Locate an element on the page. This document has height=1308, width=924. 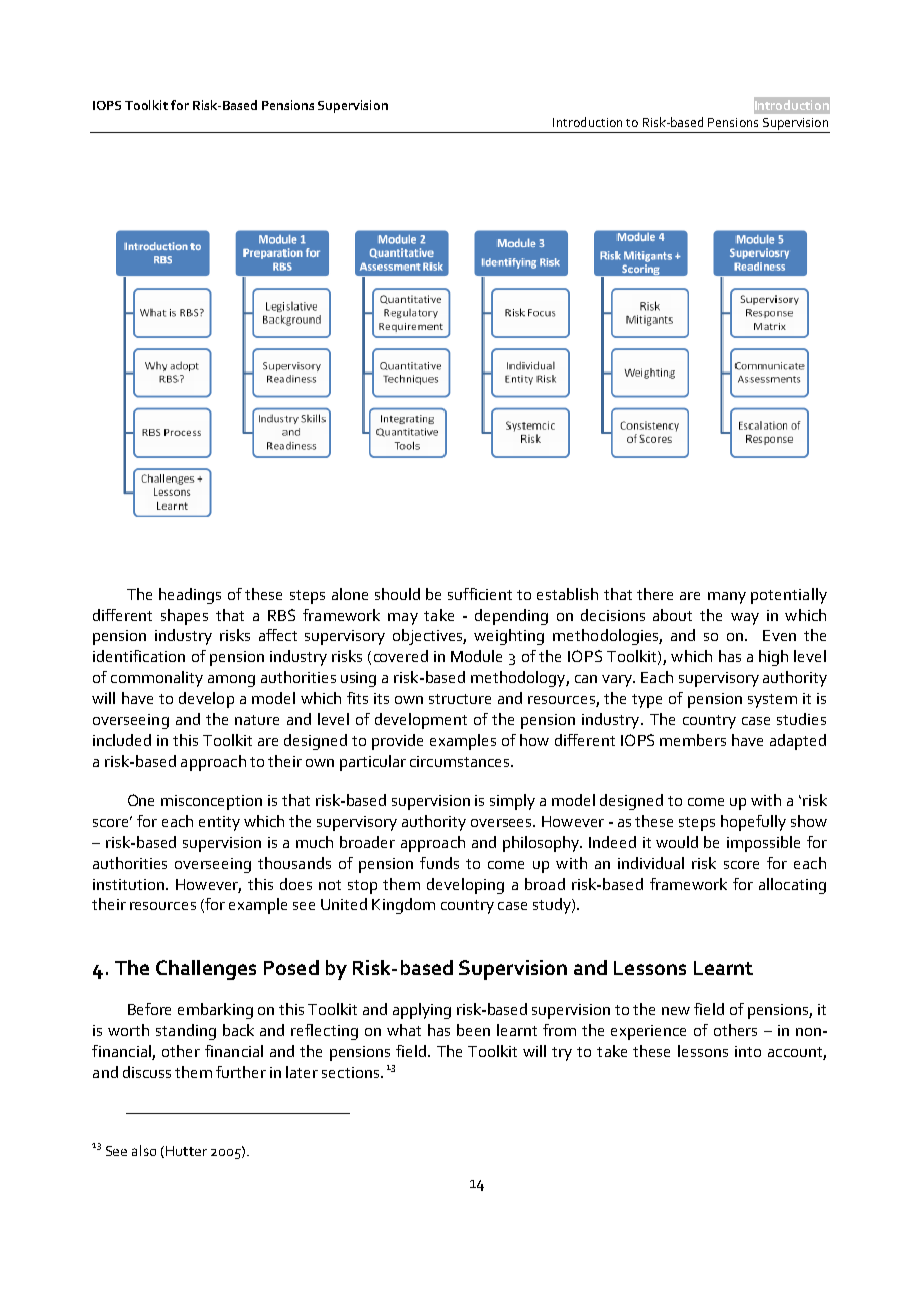
shapes is located at coordinates (184, 617).
